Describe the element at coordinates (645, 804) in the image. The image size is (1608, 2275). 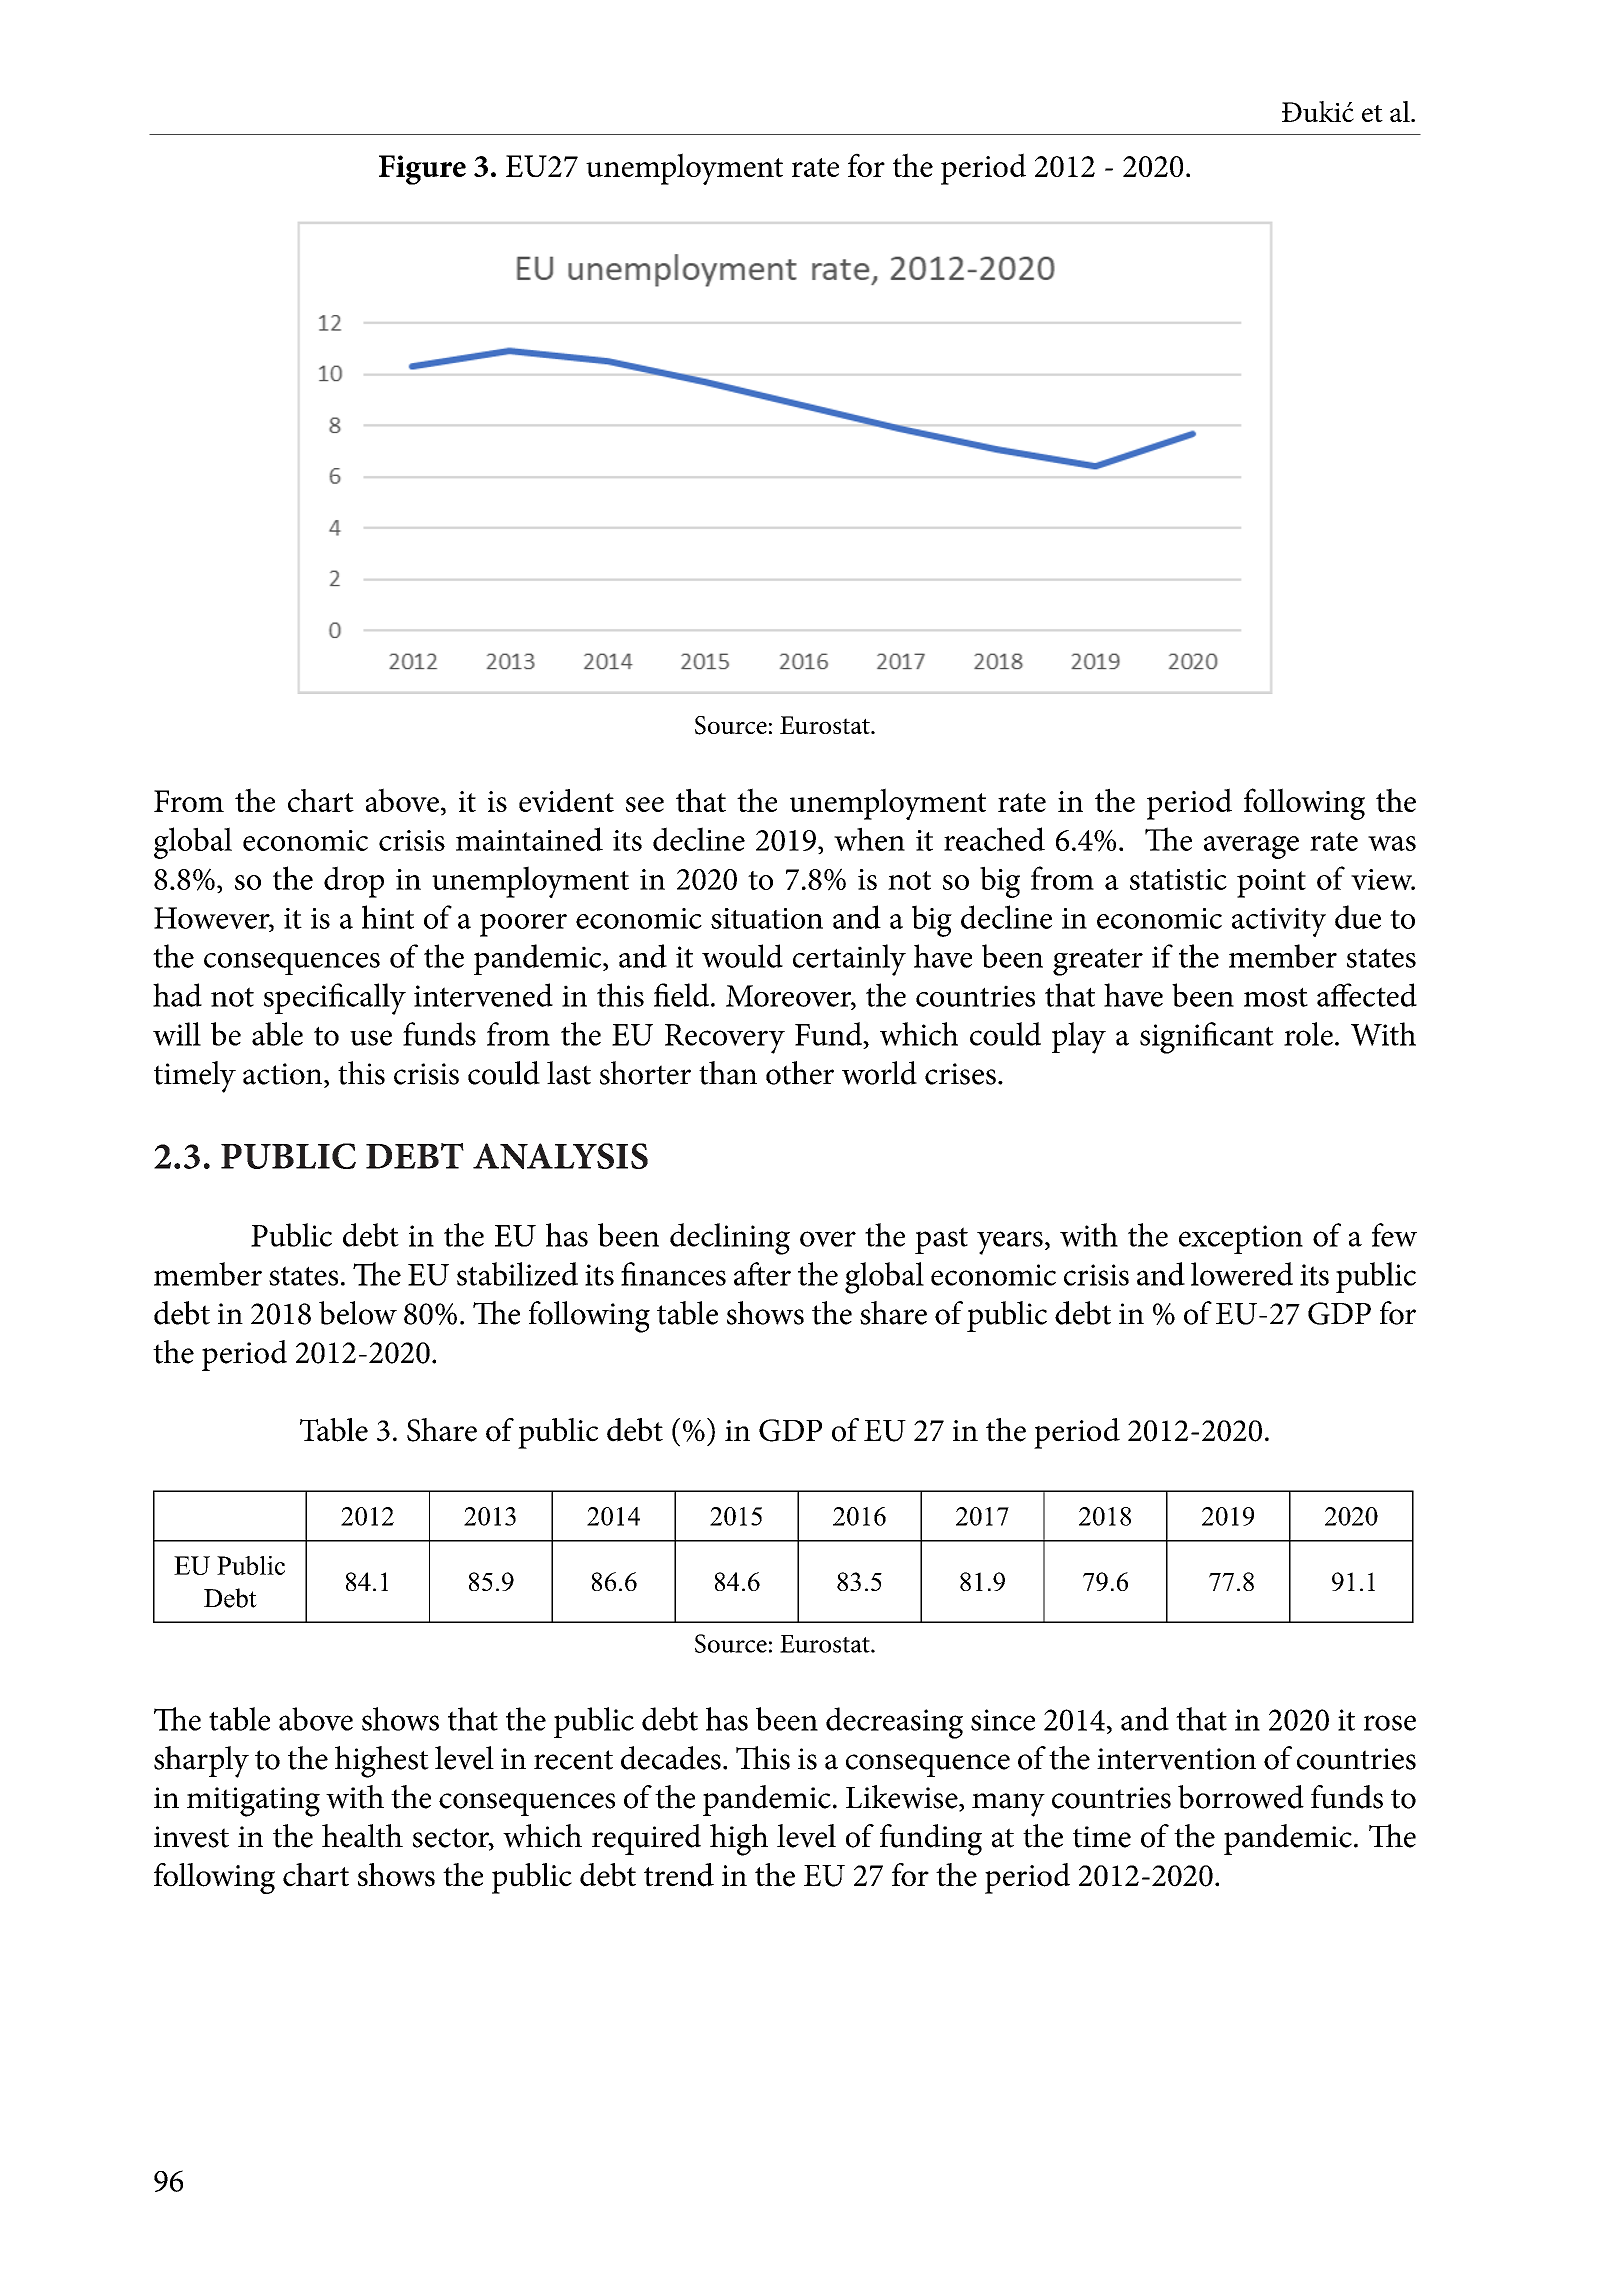
I see `see` at that location.
